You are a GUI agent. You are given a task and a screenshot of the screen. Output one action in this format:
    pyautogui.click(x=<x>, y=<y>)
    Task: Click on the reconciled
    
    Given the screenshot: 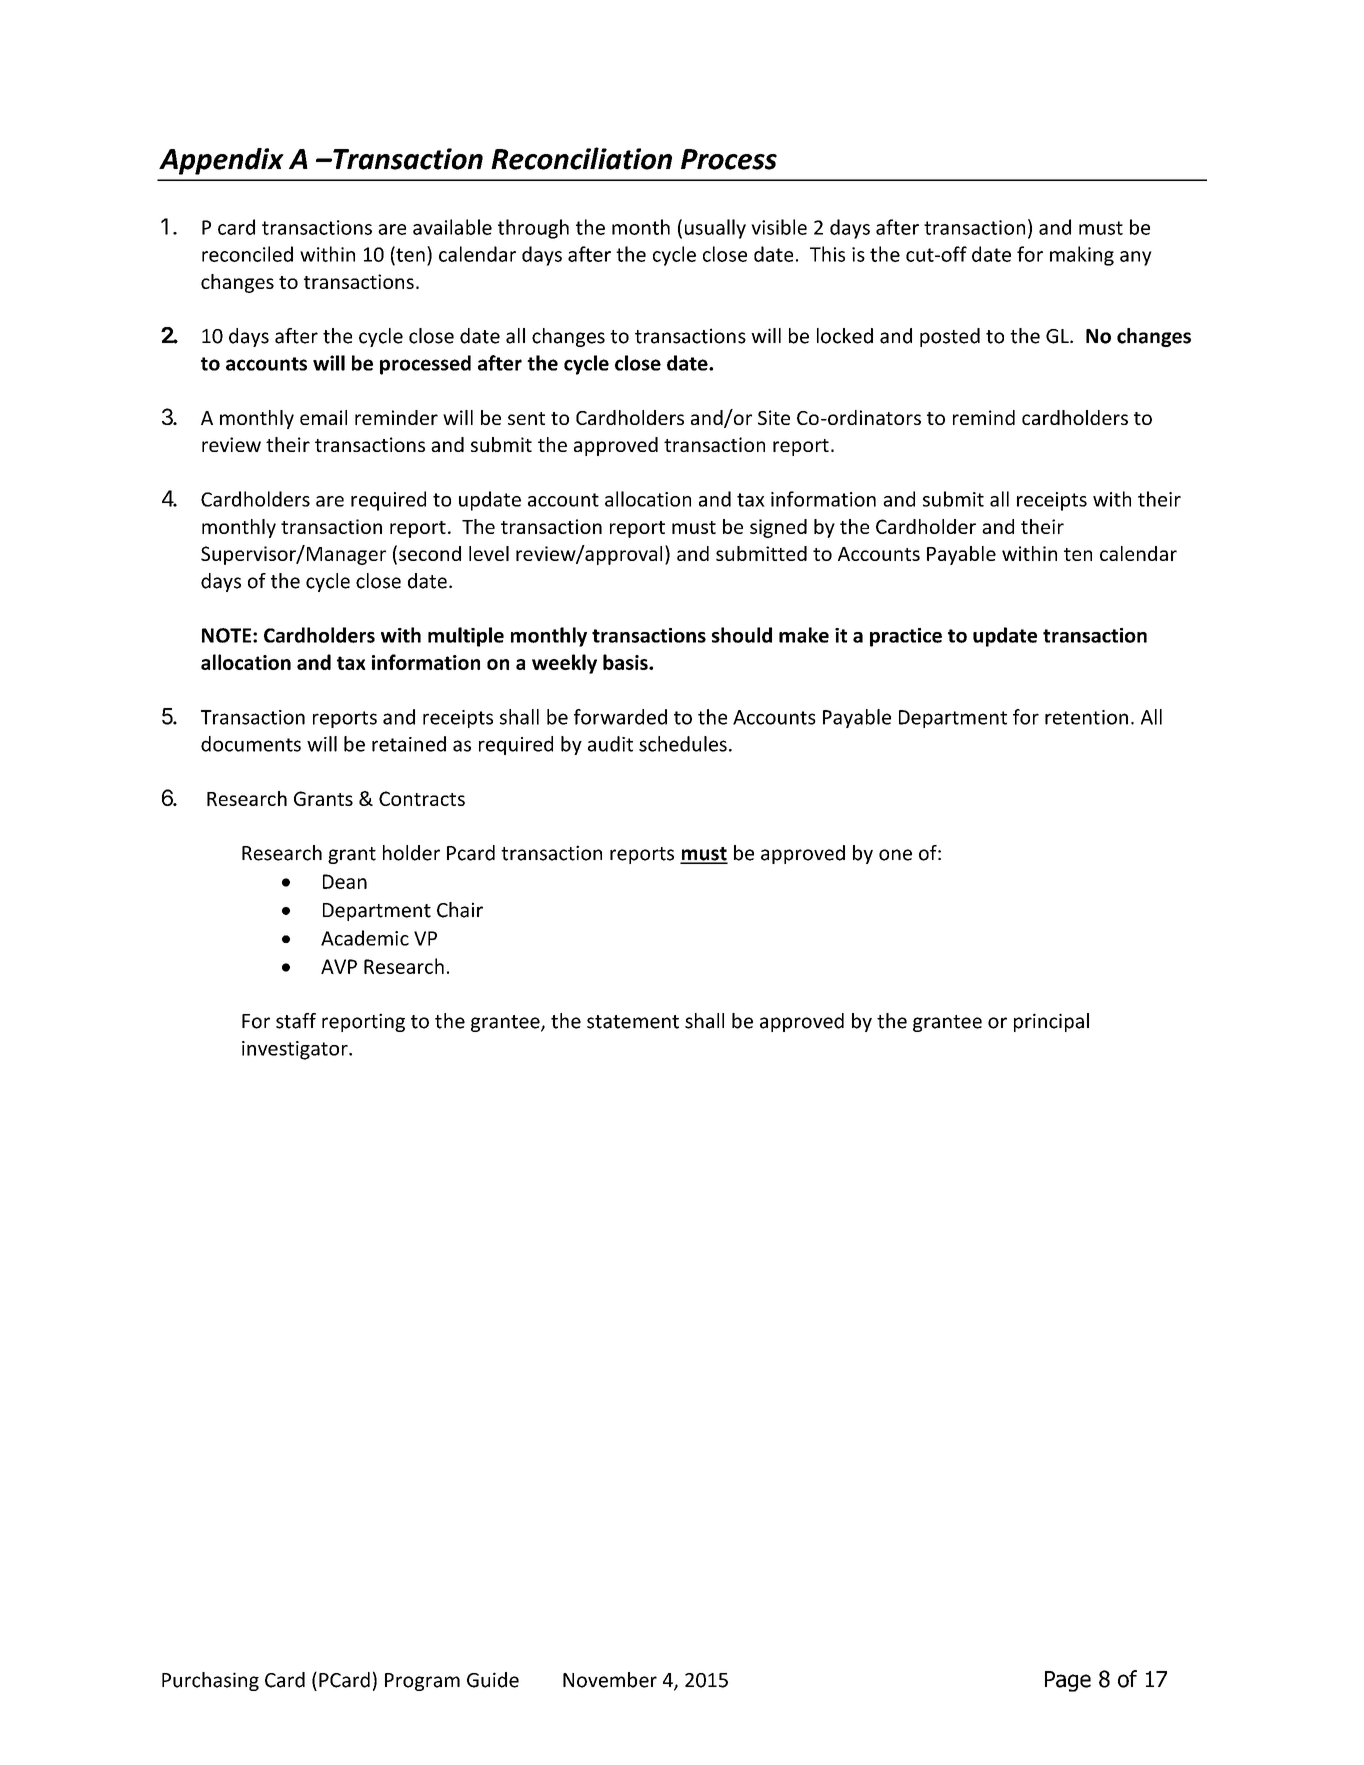 What is the action you would take?
    pyautogui.click(x=247, y=254)
